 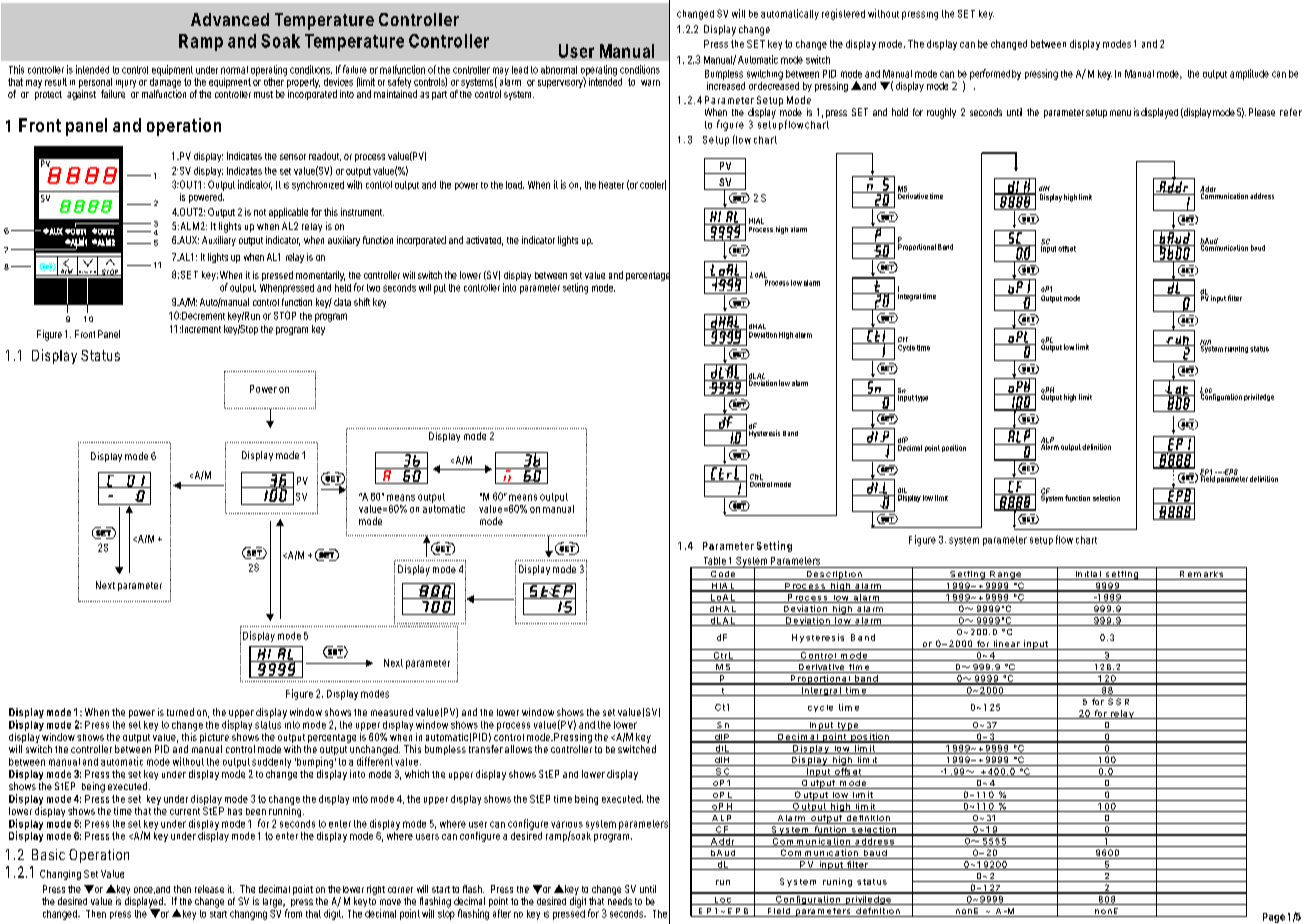 I want to click on Field, so click(x=1207, y=478).
